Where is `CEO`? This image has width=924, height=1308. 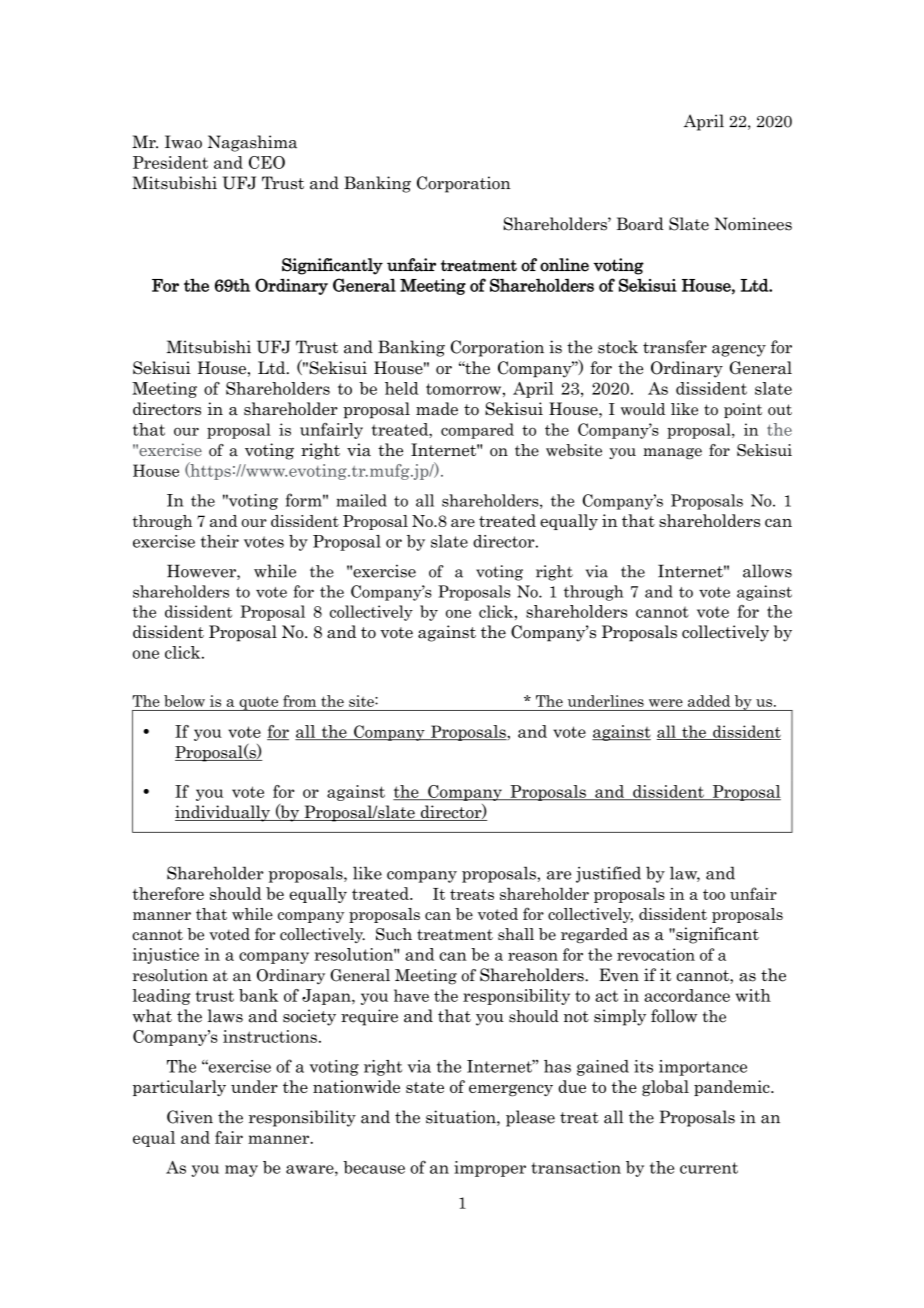
CEO is located at coordinates (267, 162).
